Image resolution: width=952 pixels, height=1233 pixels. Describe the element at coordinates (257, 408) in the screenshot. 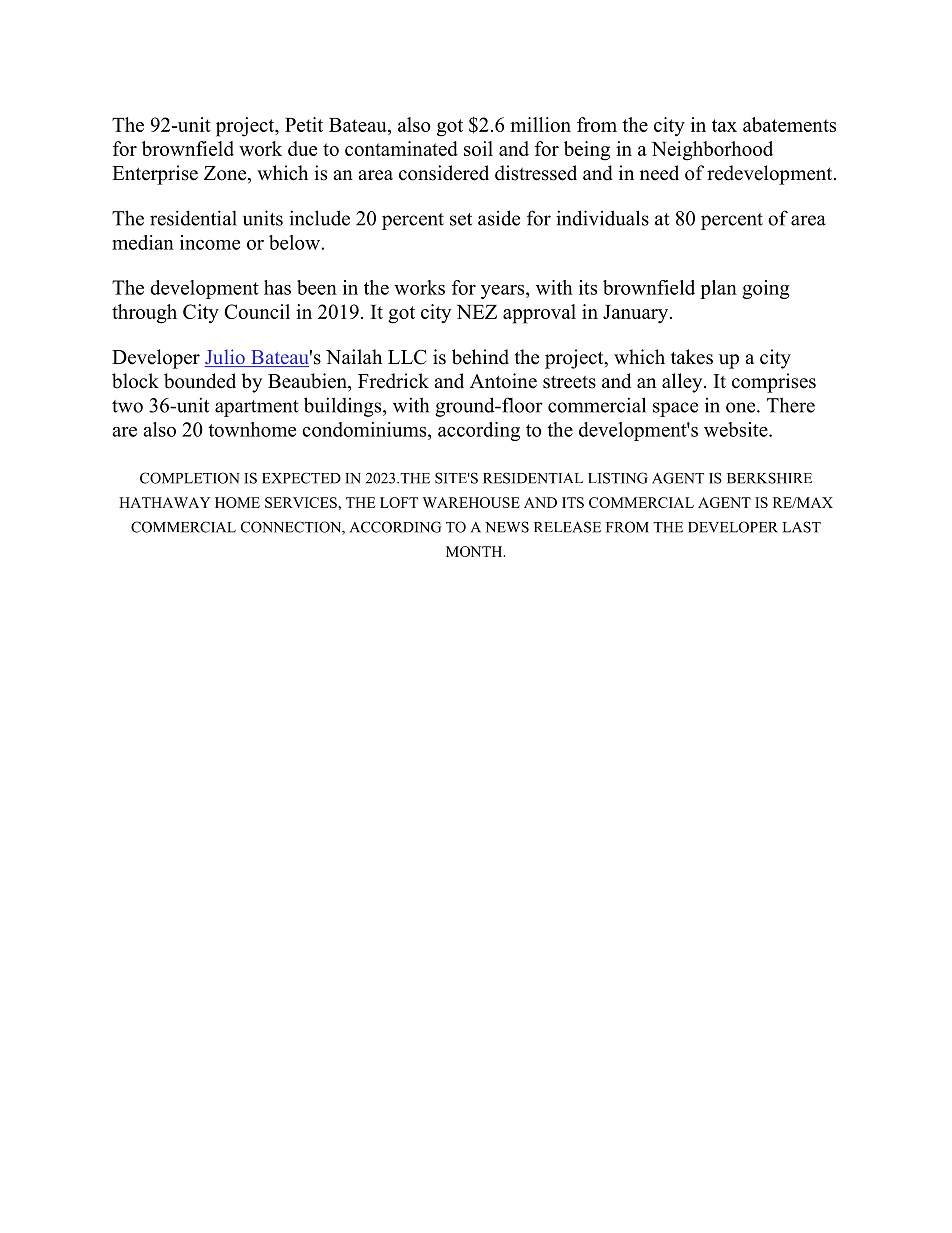

I see `apartment` at that location.
